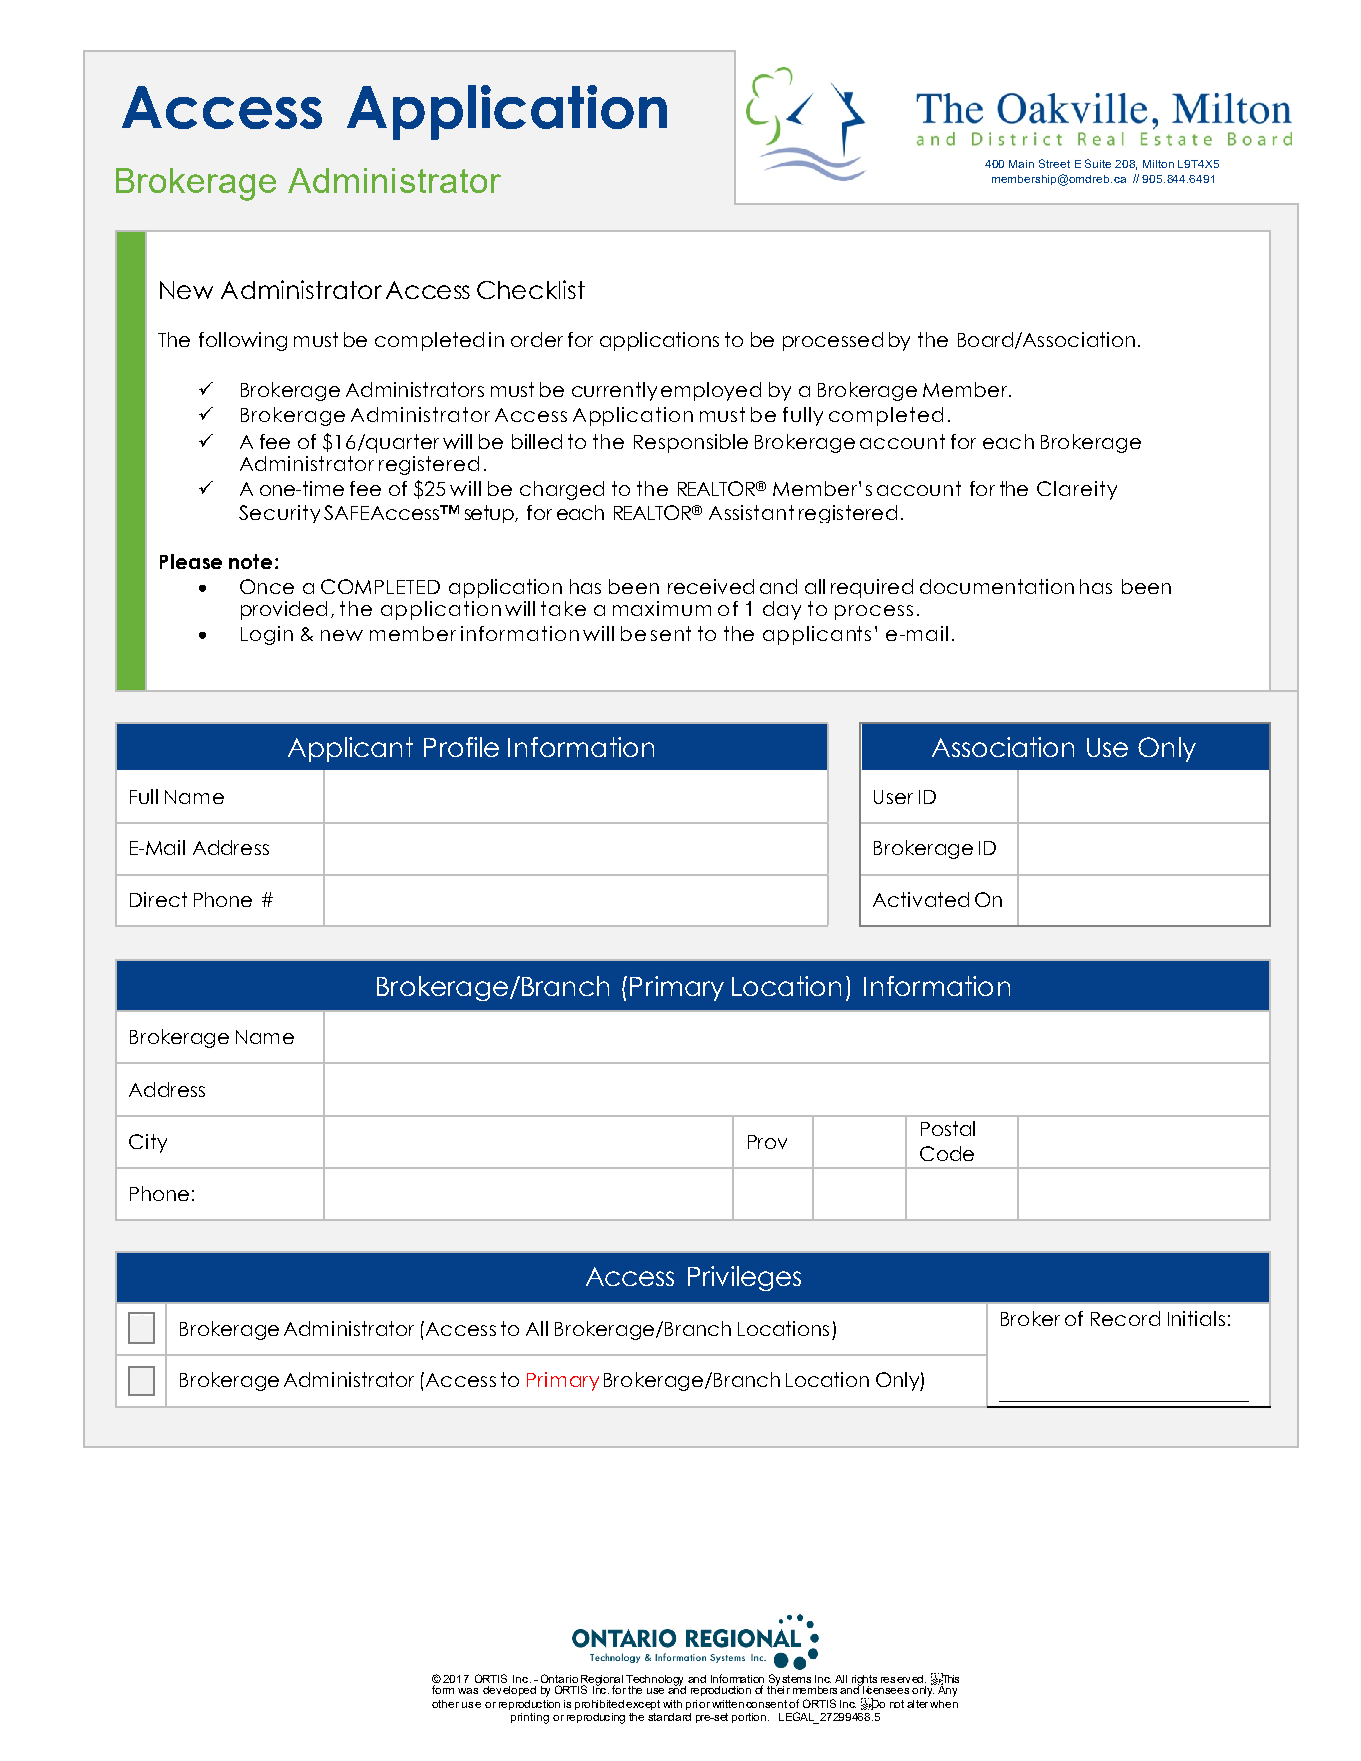  Describe the element at coordinates (921, 899) in the screenshot. I see `Activated` at that location.
